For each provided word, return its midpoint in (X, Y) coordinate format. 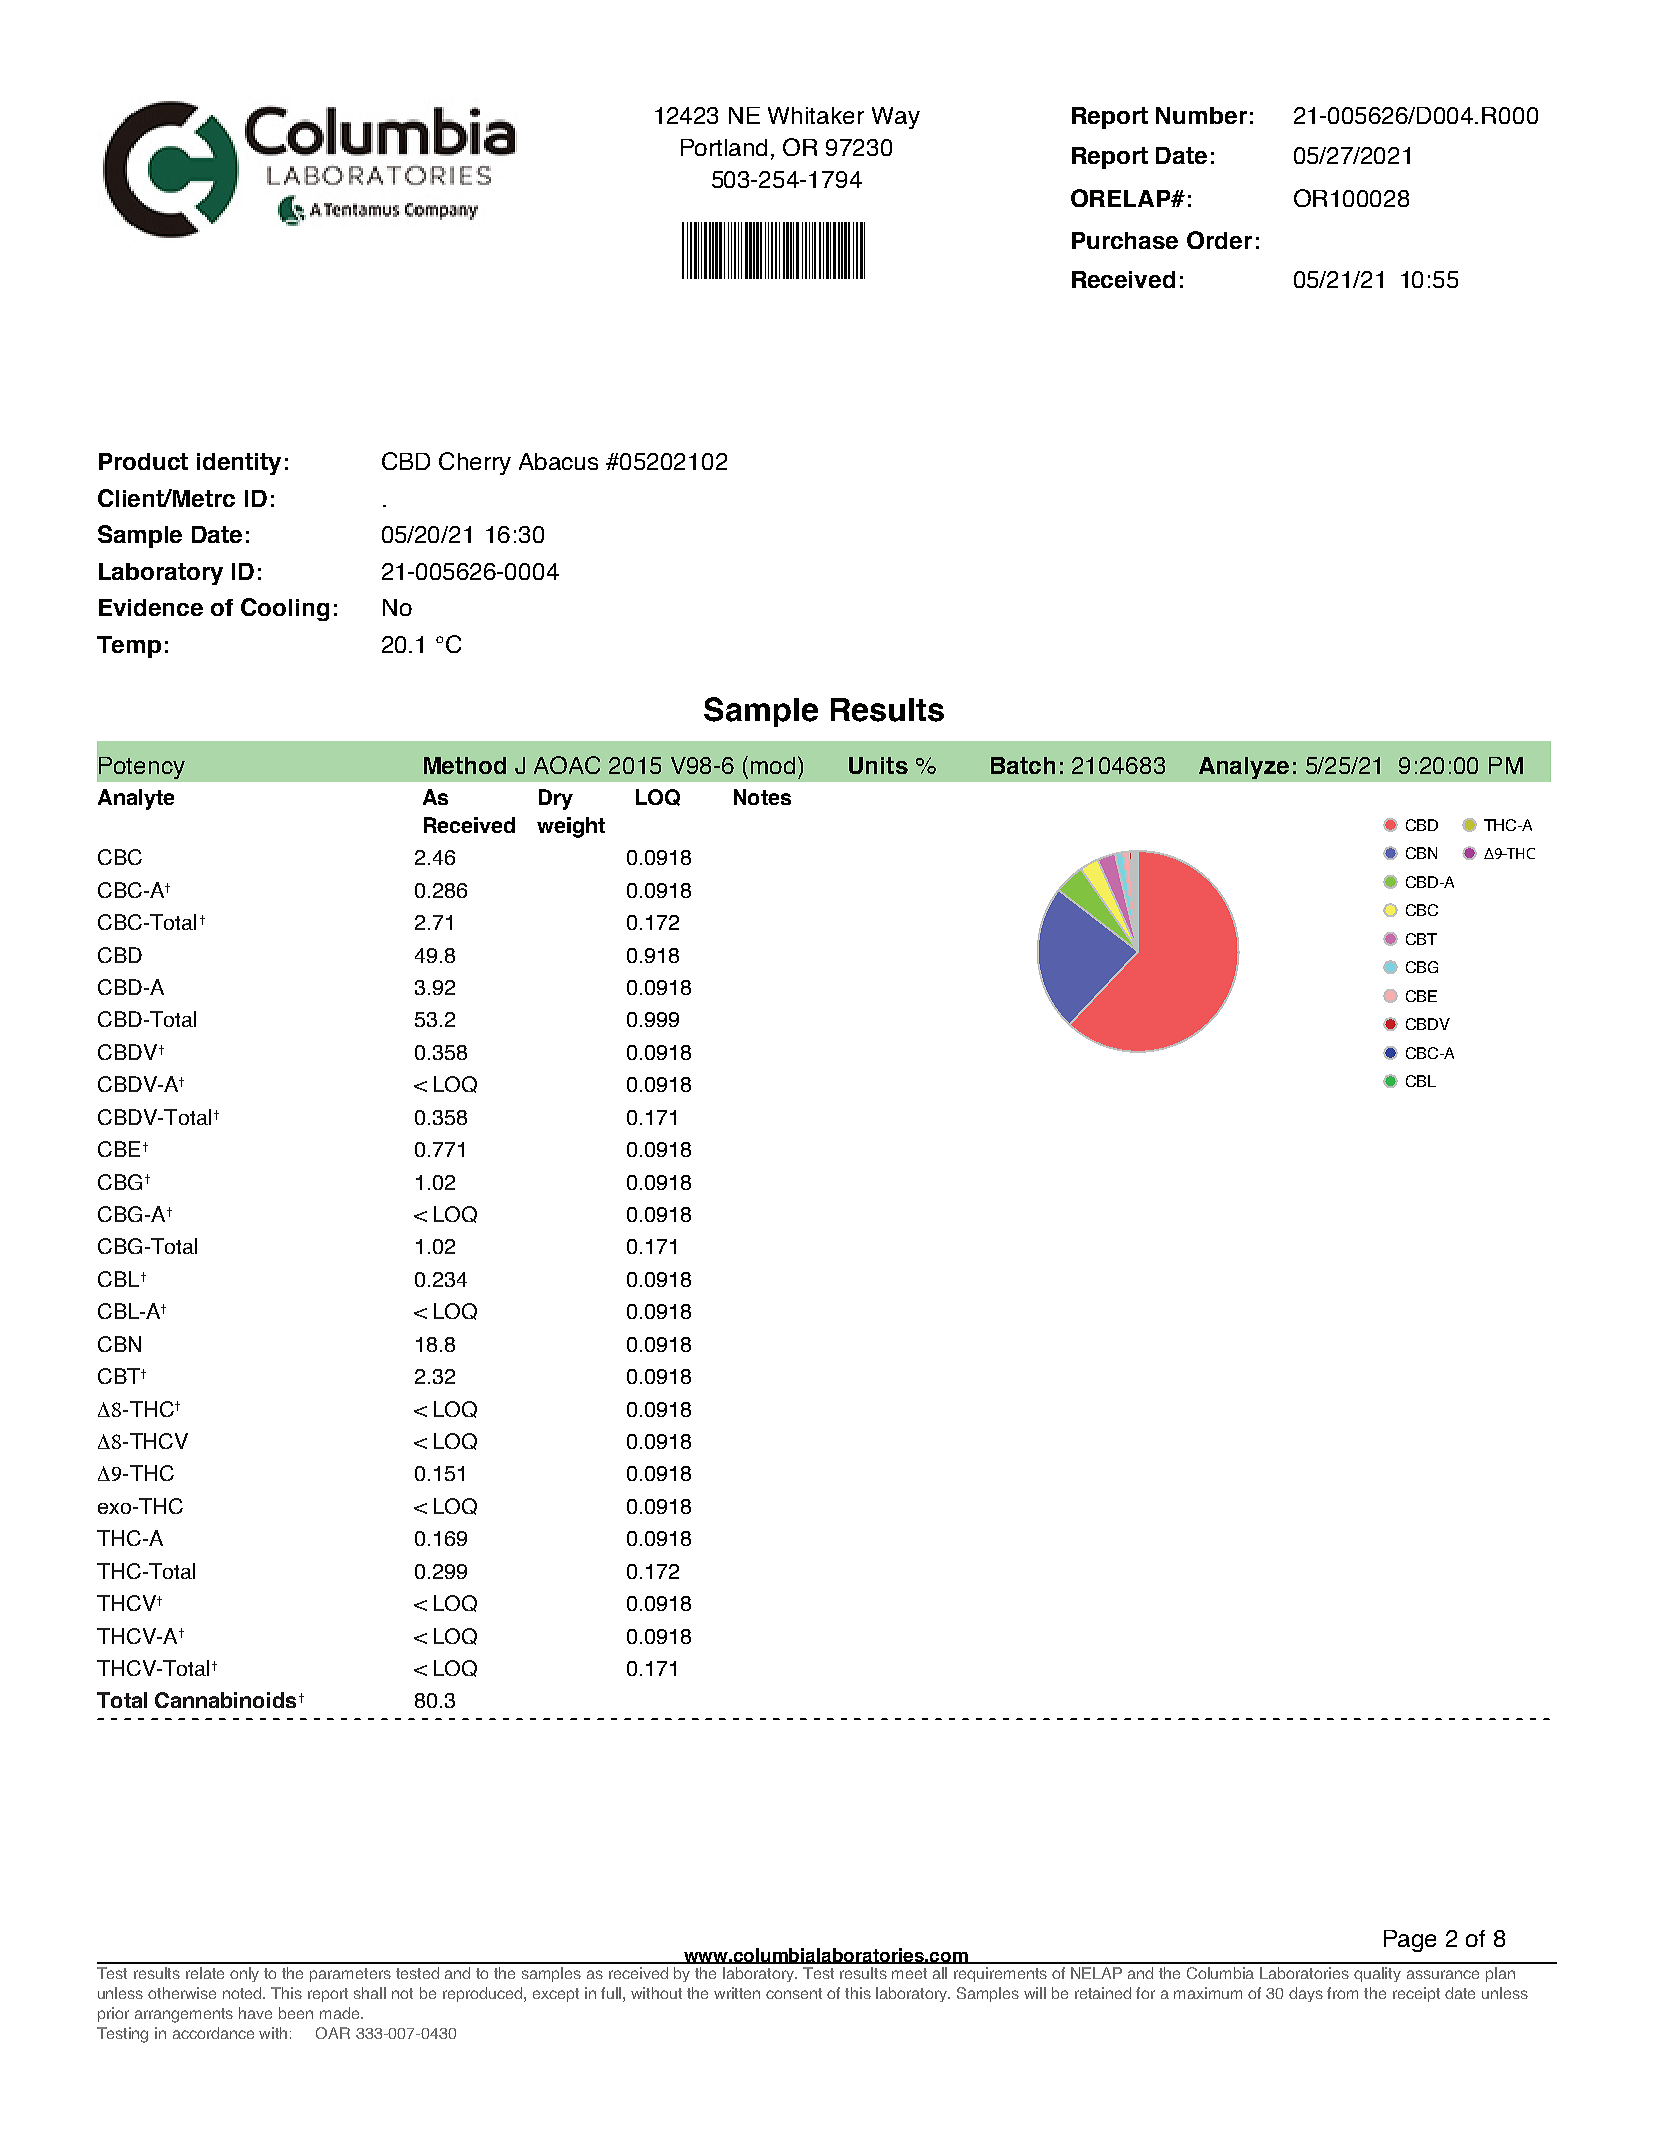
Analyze (1244, 768)
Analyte (136, 799)
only (244, 1974)
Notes (762, 797)
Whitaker (816, 115)
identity (239, 464)
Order (1219, 240)
